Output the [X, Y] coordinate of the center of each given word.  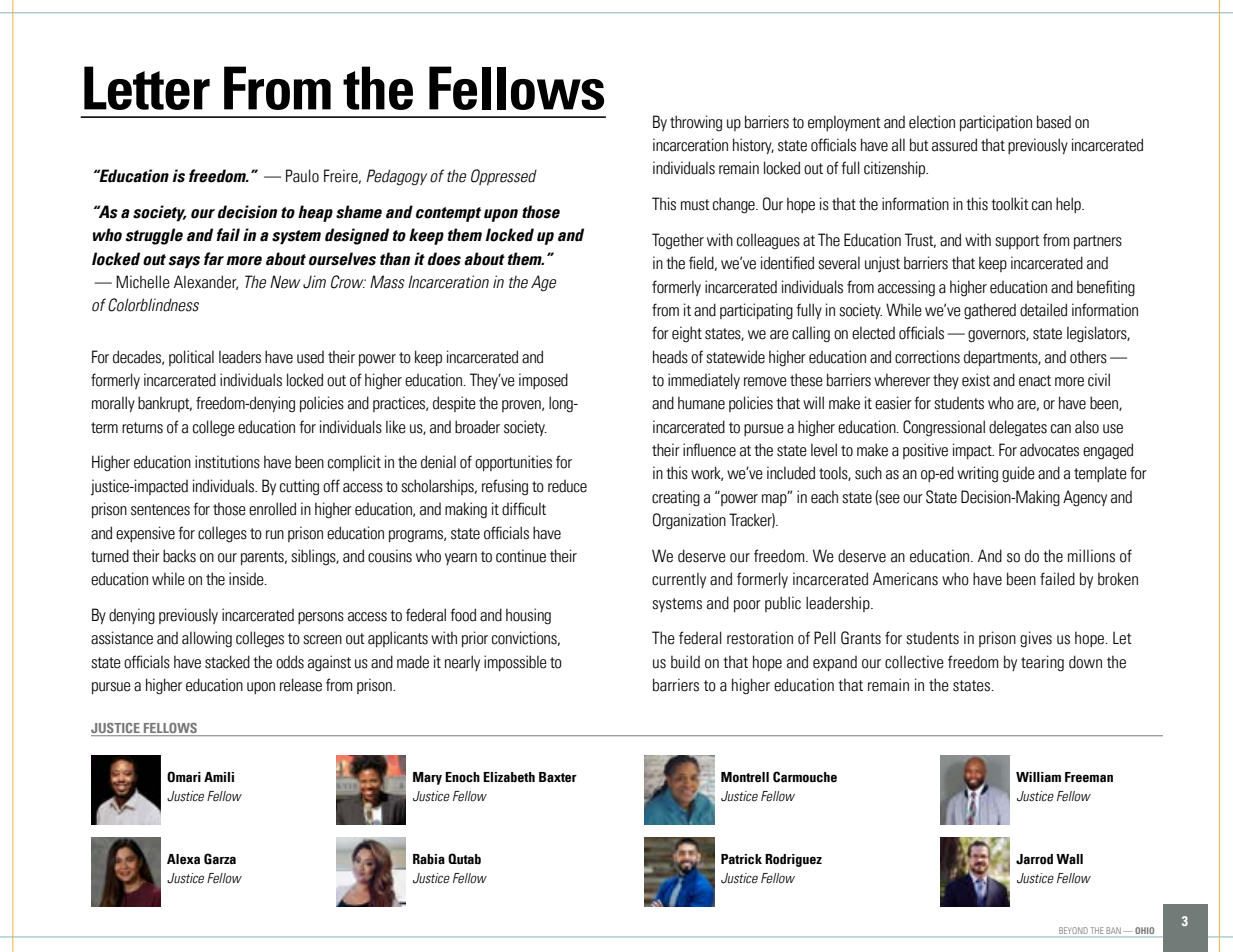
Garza [220, 859]
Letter [147, 88]
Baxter [558, 777]
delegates [1018, 428]
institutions [227, 462]
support [1017, 242]
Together [678, 241]
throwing [696, 123]
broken [1118, 579]
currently [679, 580]
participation [996, 123]
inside [247, 579]
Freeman [1089, 777]
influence [709, 450]
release [301, 685]
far [214, 259]
